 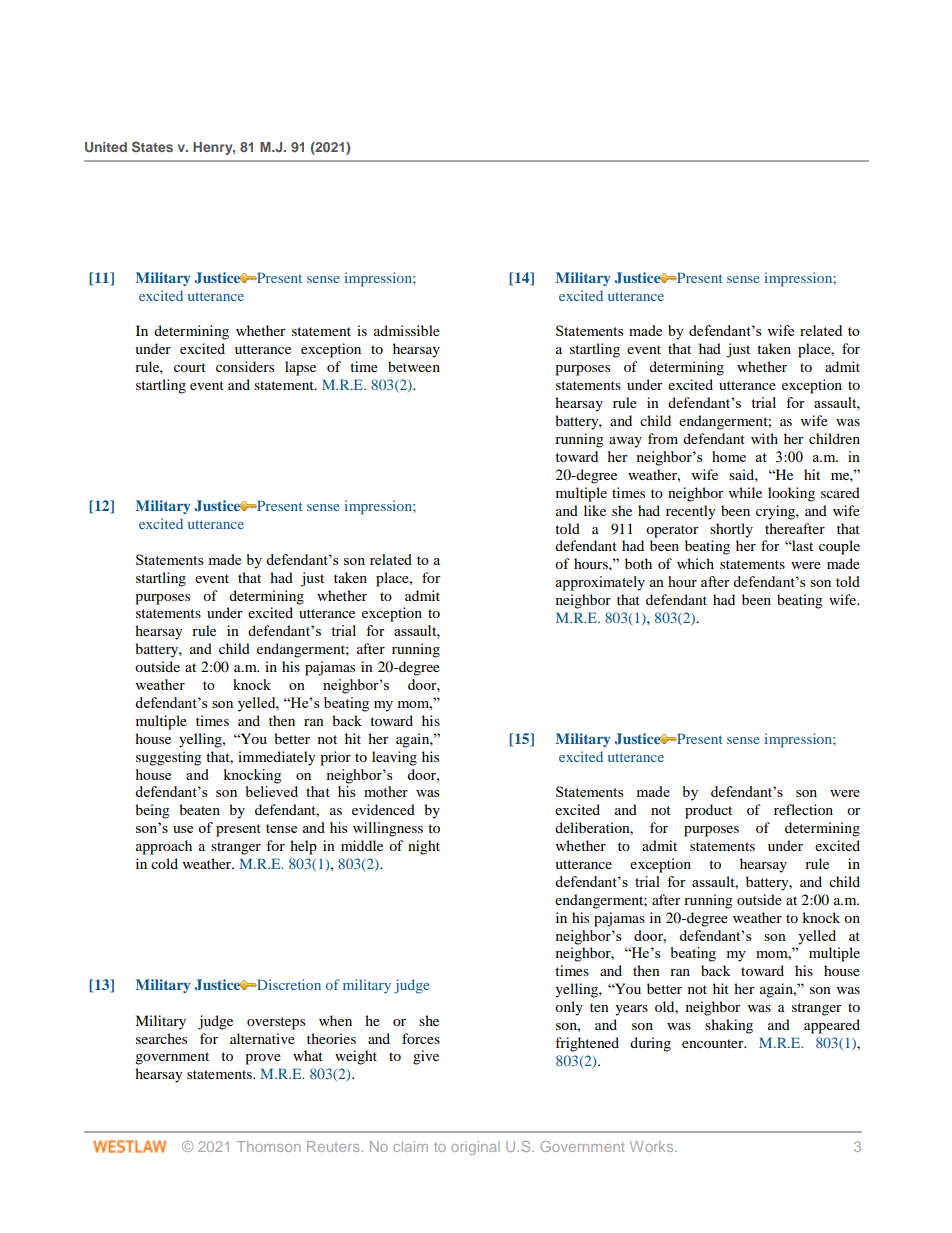 I want to click on suggesting, so click(x=169, y=758).
